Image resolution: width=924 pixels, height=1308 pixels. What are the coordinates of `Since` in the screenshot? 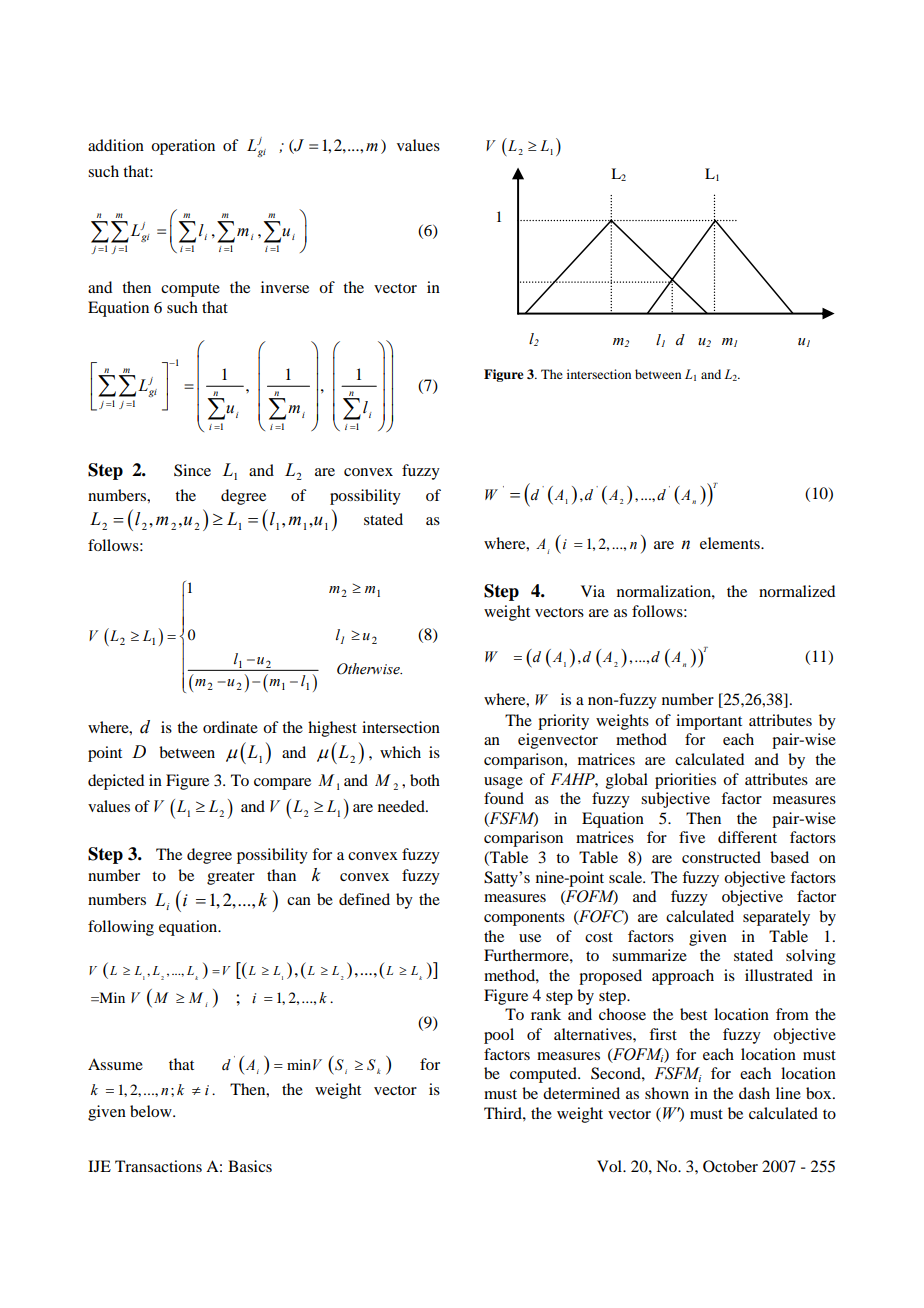 It's located at (192, 470).
